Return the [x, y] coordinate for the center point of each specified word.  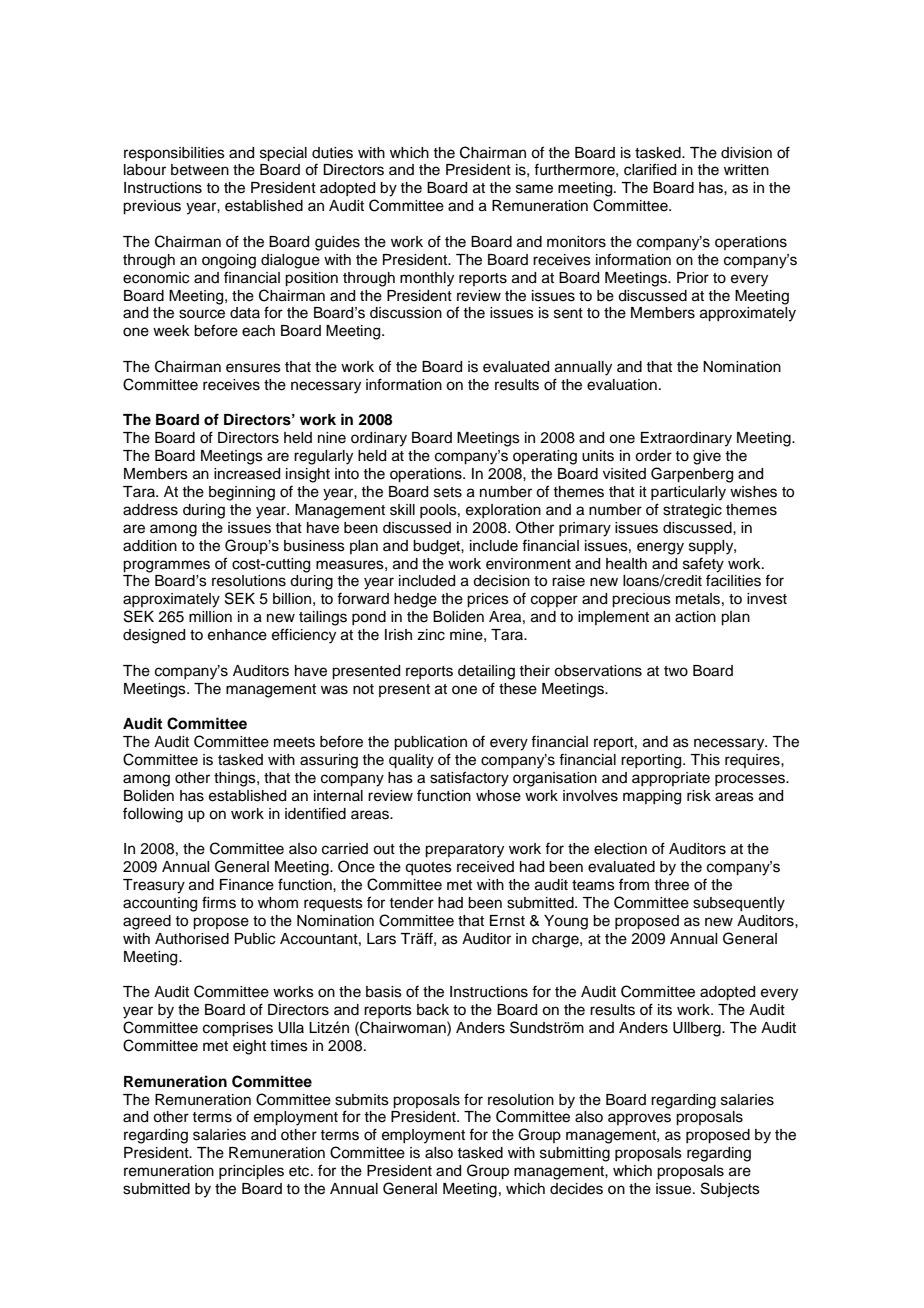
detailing [486, 672]
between [200, 170]
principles [251, 1172]
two [676, 671]
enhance [237, 635]
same [534, 189]
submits [362, 1100]
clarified [650, 169]
